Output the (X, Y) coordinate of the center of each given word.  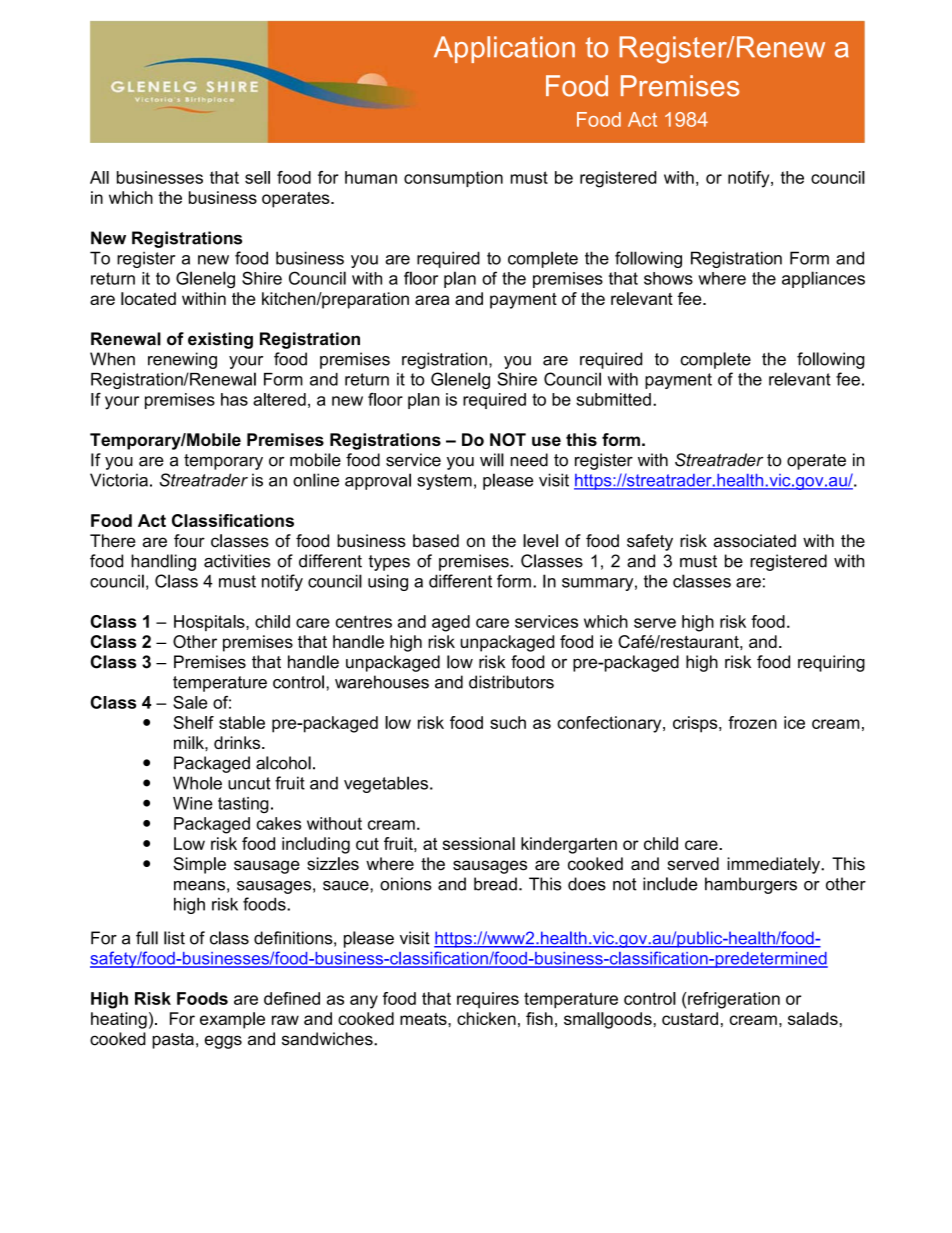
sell (257, 177)
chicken (486, 1018)
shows (668, 278)
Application (504, 49)
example (232, 1020)
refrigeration (734, 1000)
